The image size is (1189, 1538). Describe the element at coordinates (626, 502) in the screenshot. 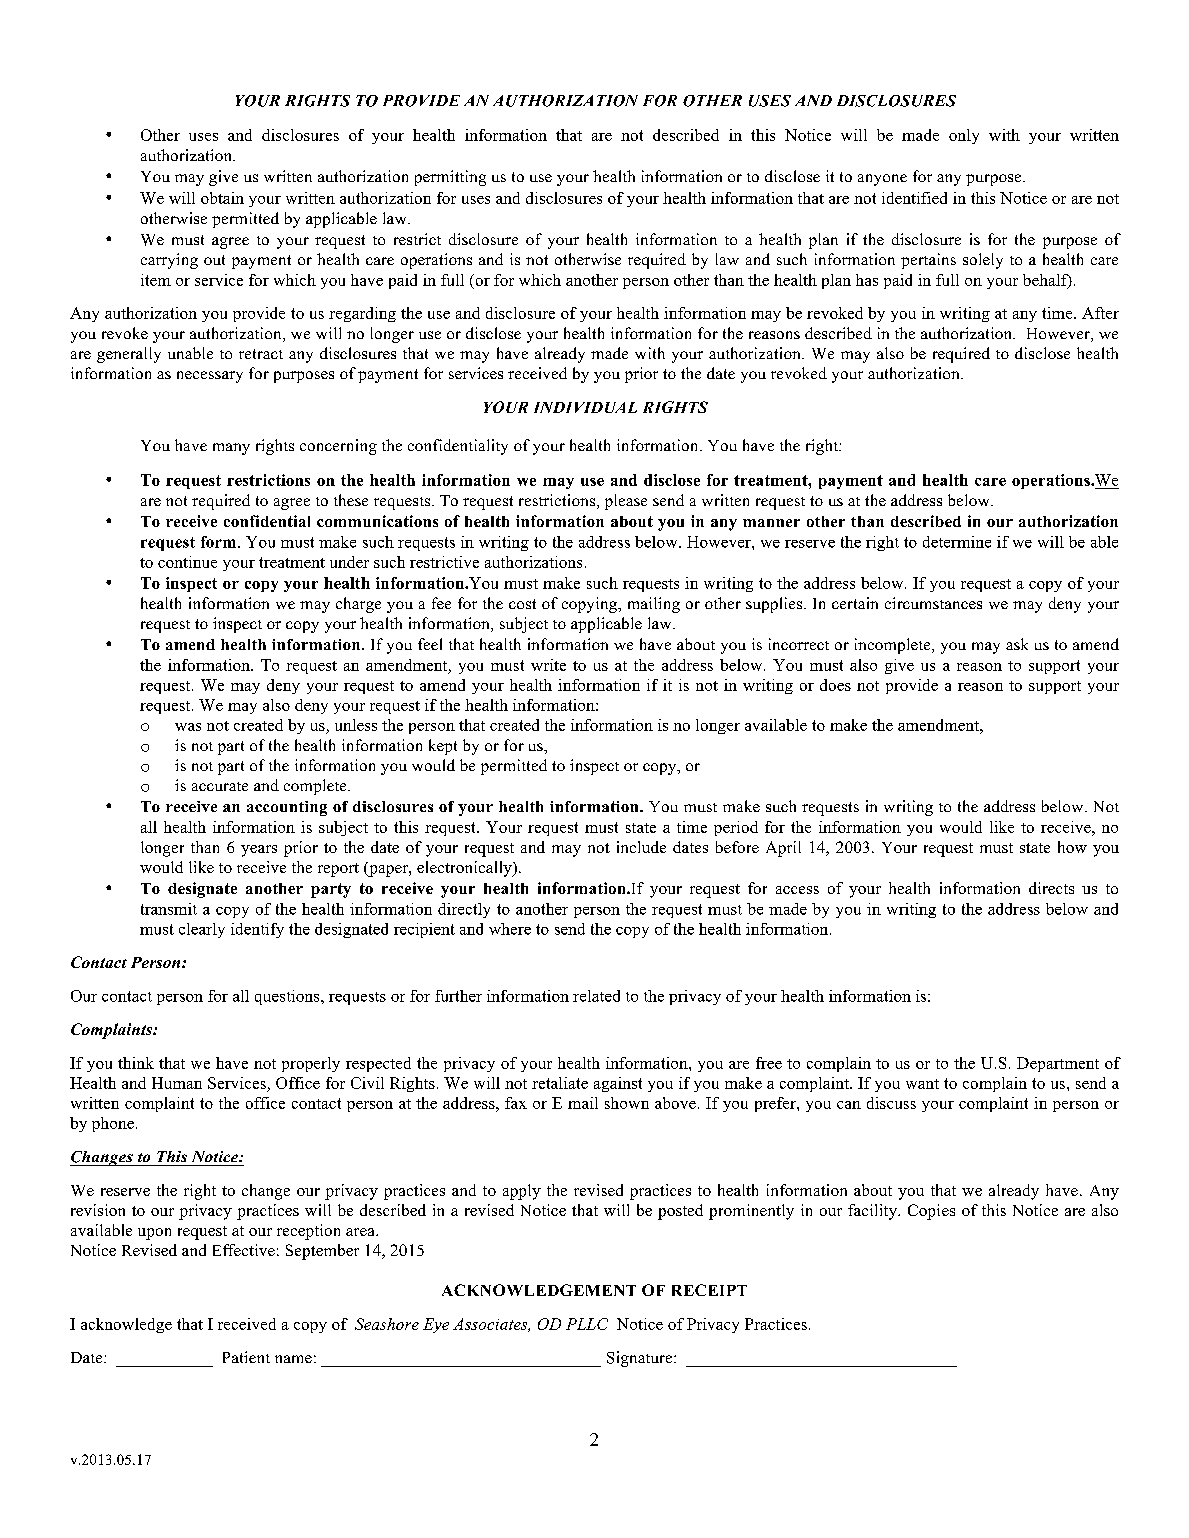

I see `please` at that location.
